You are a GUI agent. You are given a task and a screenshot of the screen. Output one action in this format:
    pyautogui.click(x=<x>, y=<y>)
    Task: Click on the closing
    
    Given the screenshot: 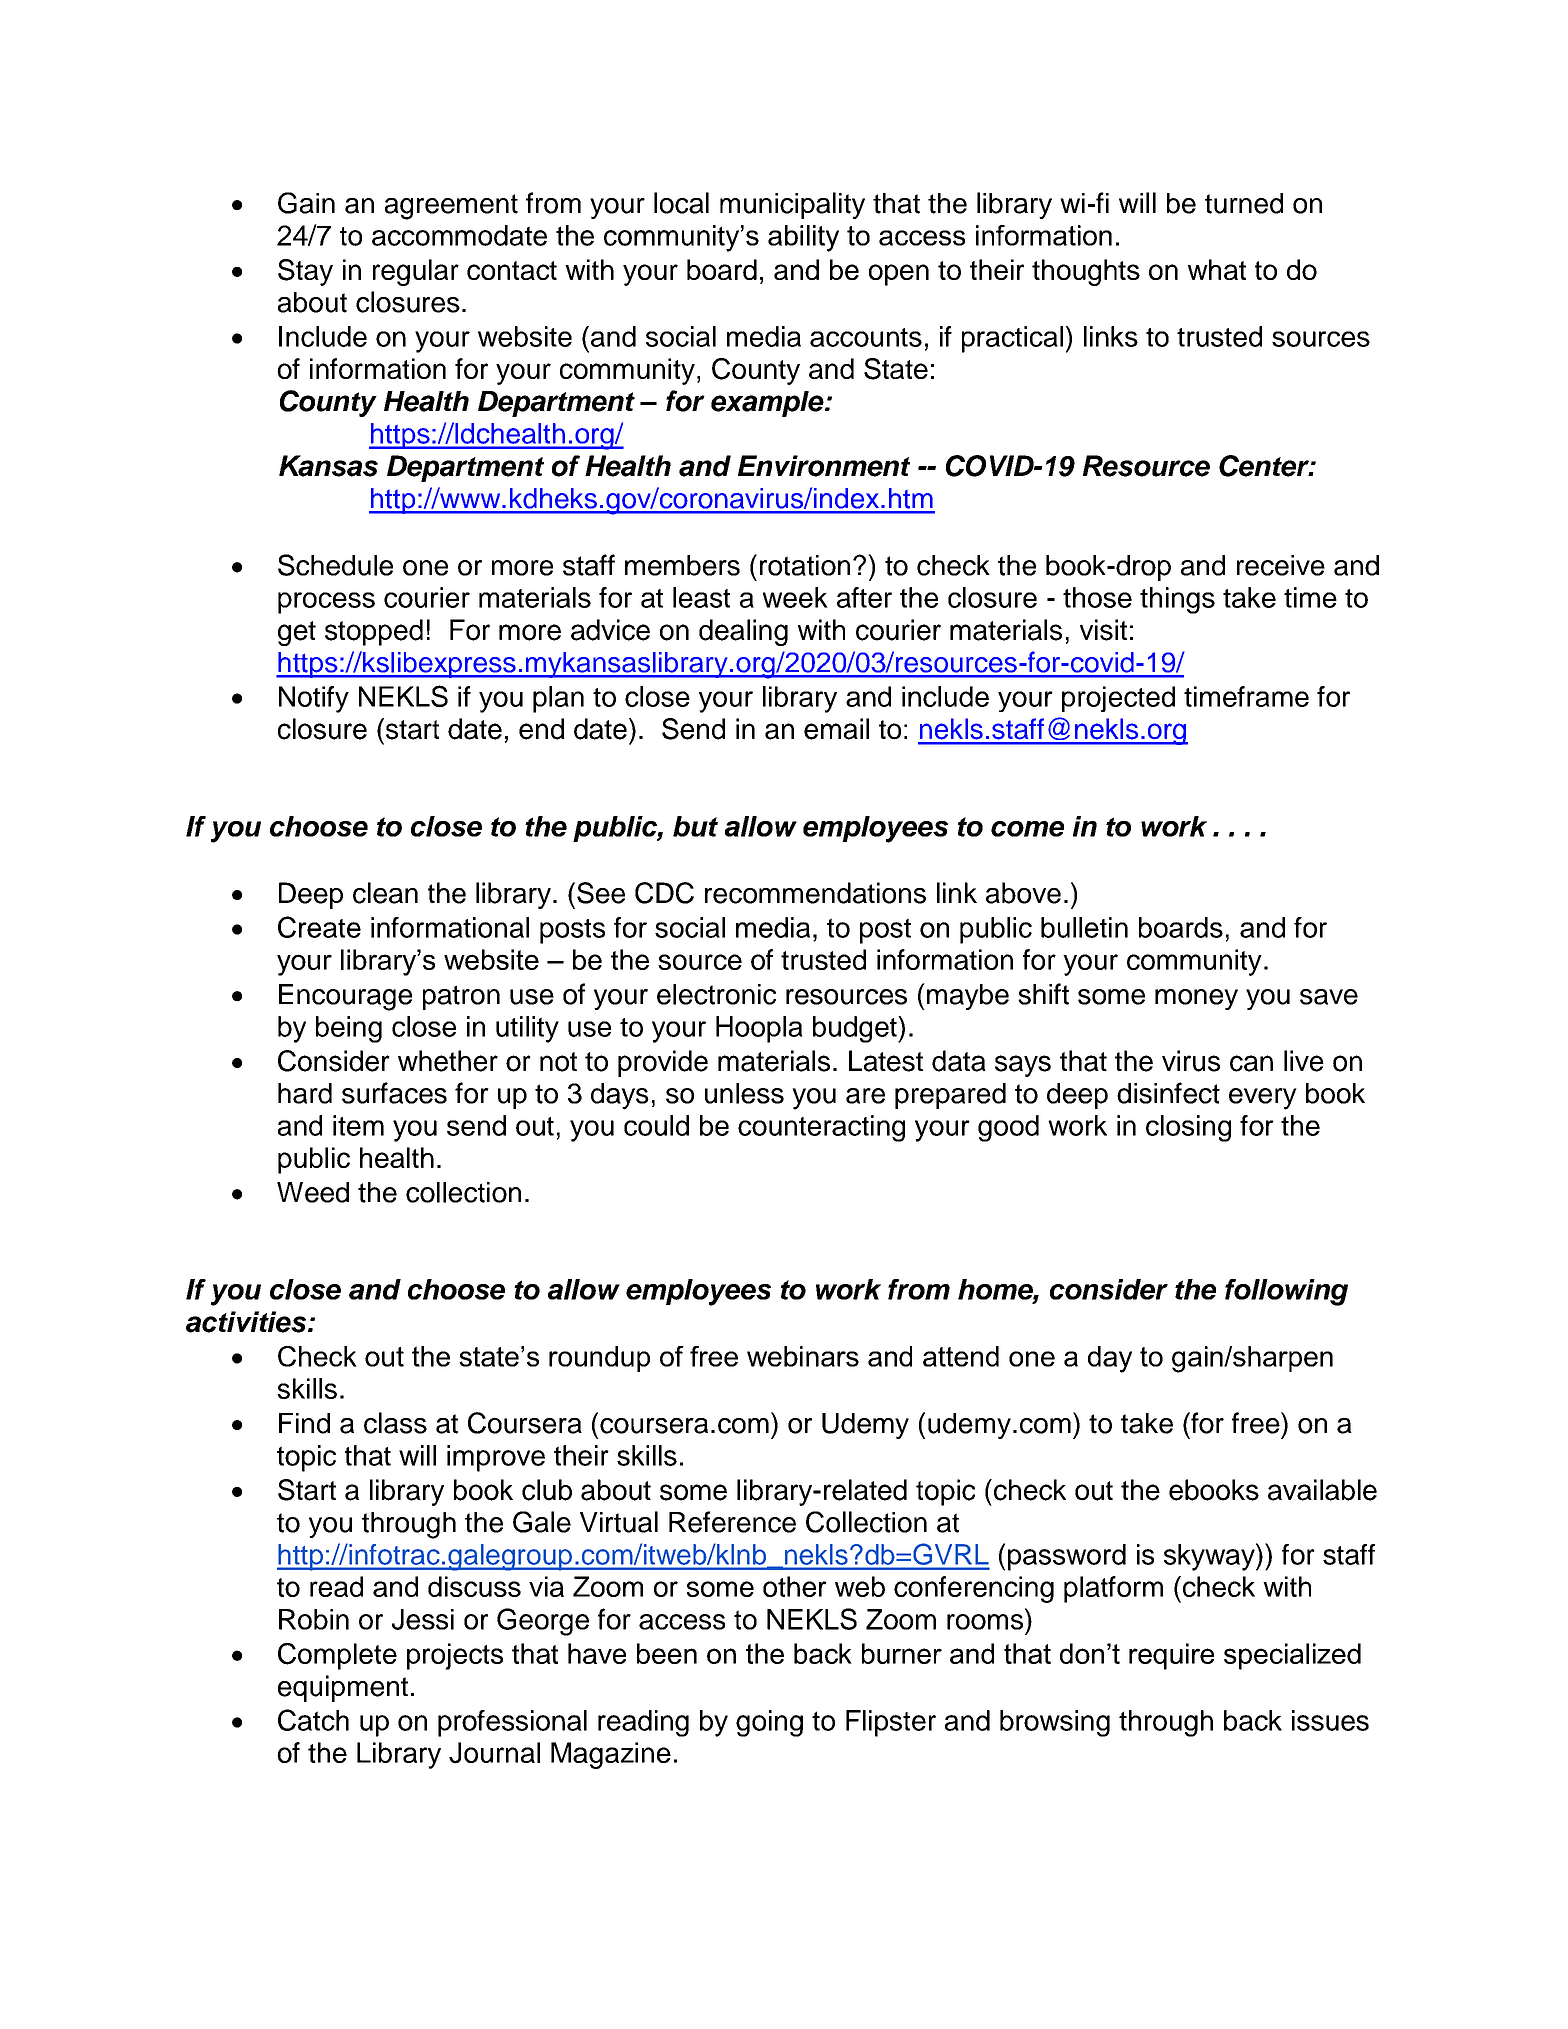 What is the action you would take?
    pyautogui.click(x=1188, y=1128)
